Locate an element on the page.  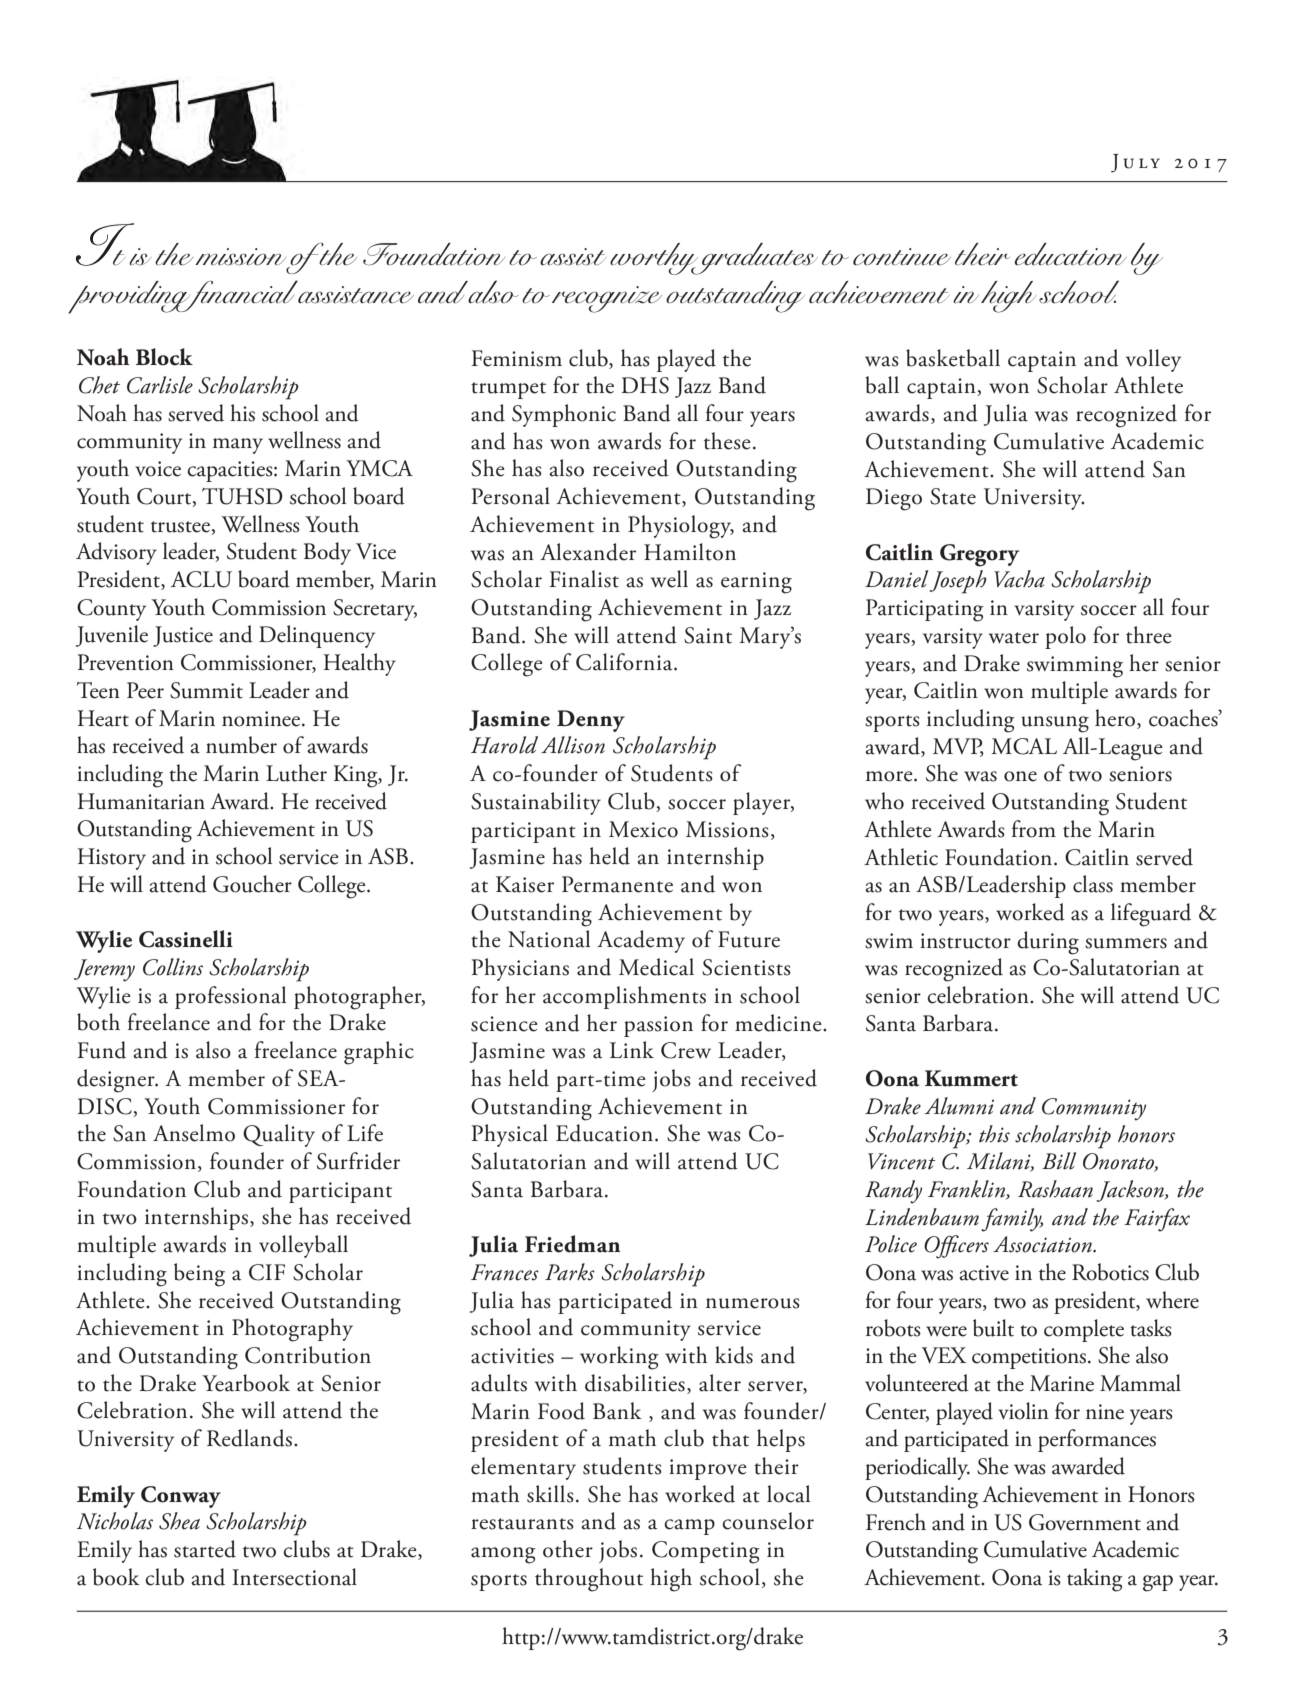
Anselmo is located at coordinates (194, 1133).
